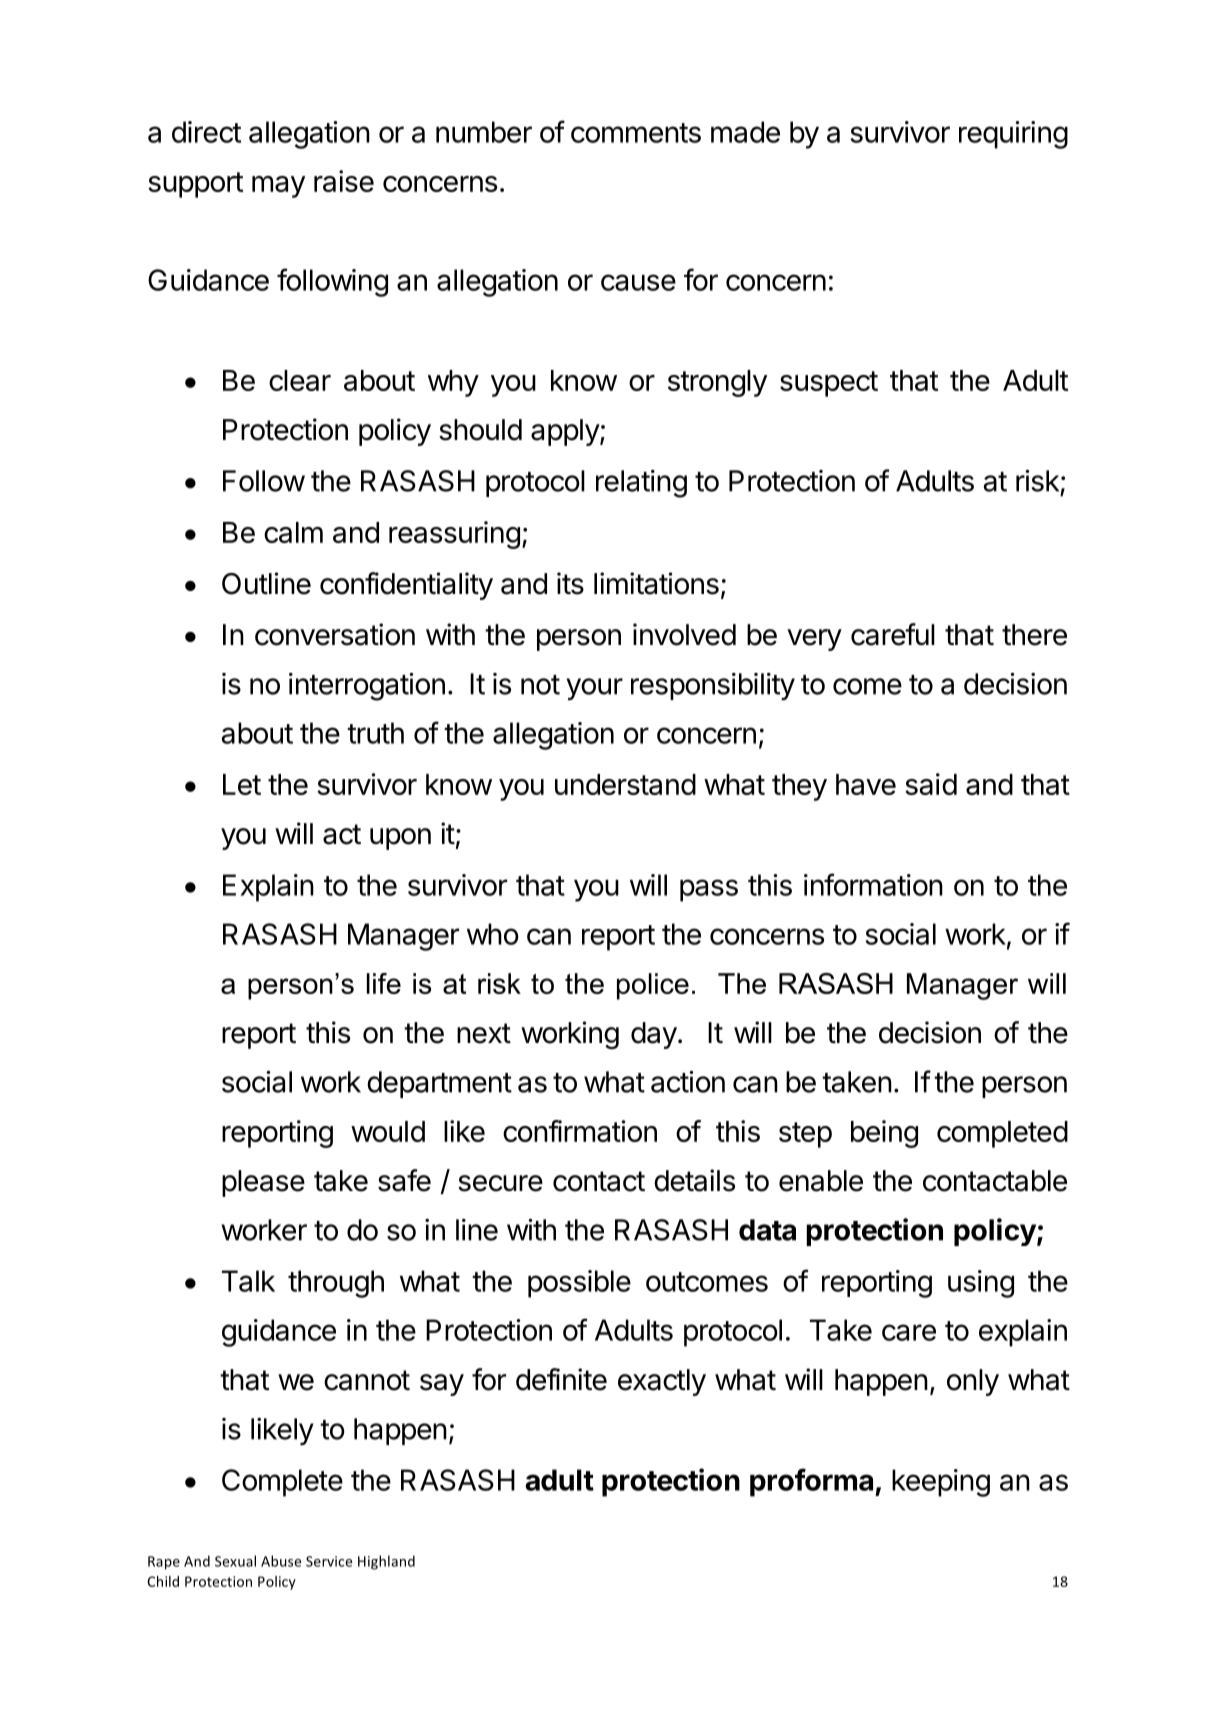 The image size is (1215, 1718). I want to click on confirmation, so click(580, 1131).
